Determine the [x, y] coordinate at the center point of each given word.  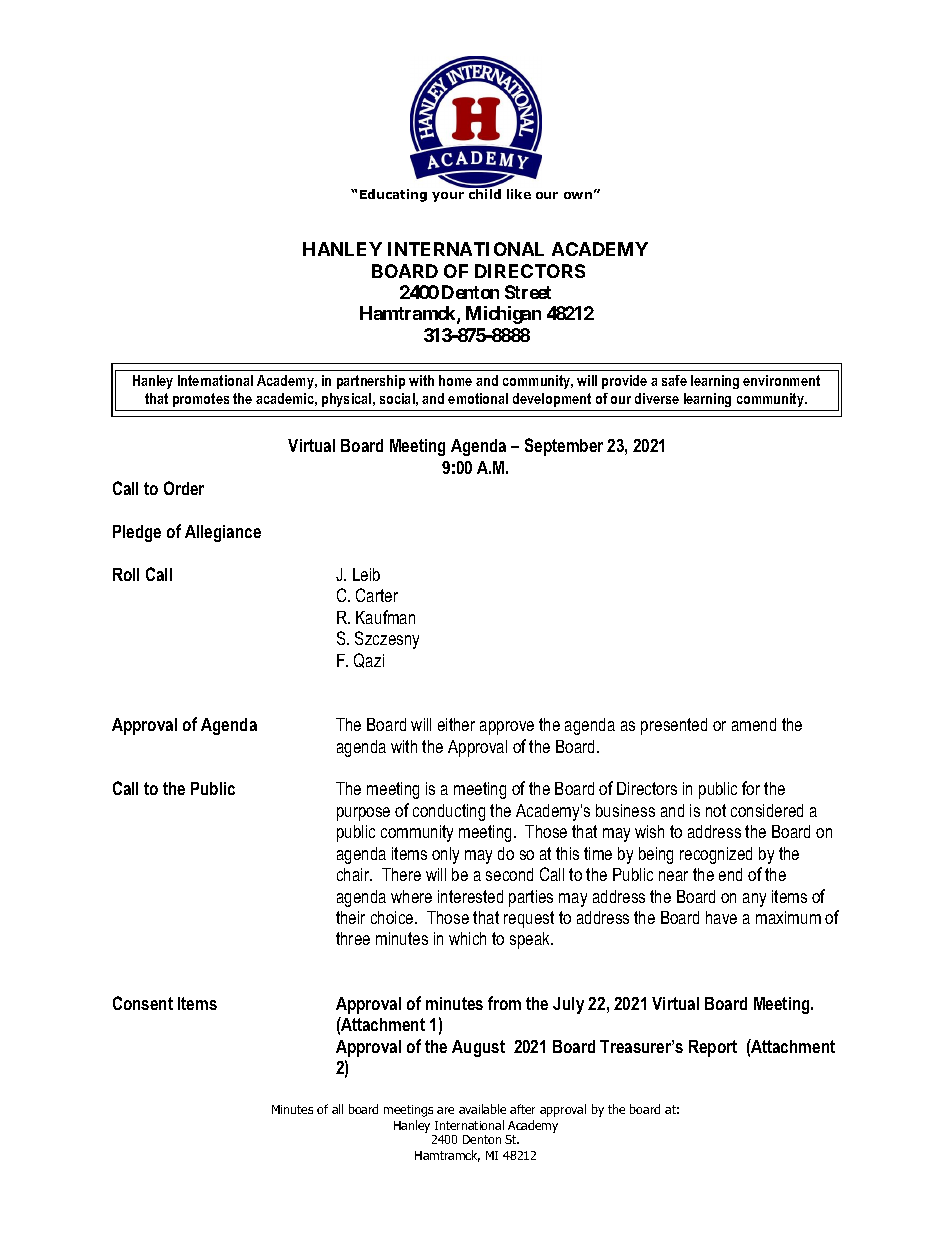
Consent [143, 1003]
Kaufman [385, 617]
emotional [478, 398]
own [578, 195]
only [445, 855]
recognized [716, 855]
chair [354, 874]
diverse [657, 398]
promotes [201, 400]
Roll [126, 574]
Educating [393, 195]
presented [674, 726]
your [448, 197]
